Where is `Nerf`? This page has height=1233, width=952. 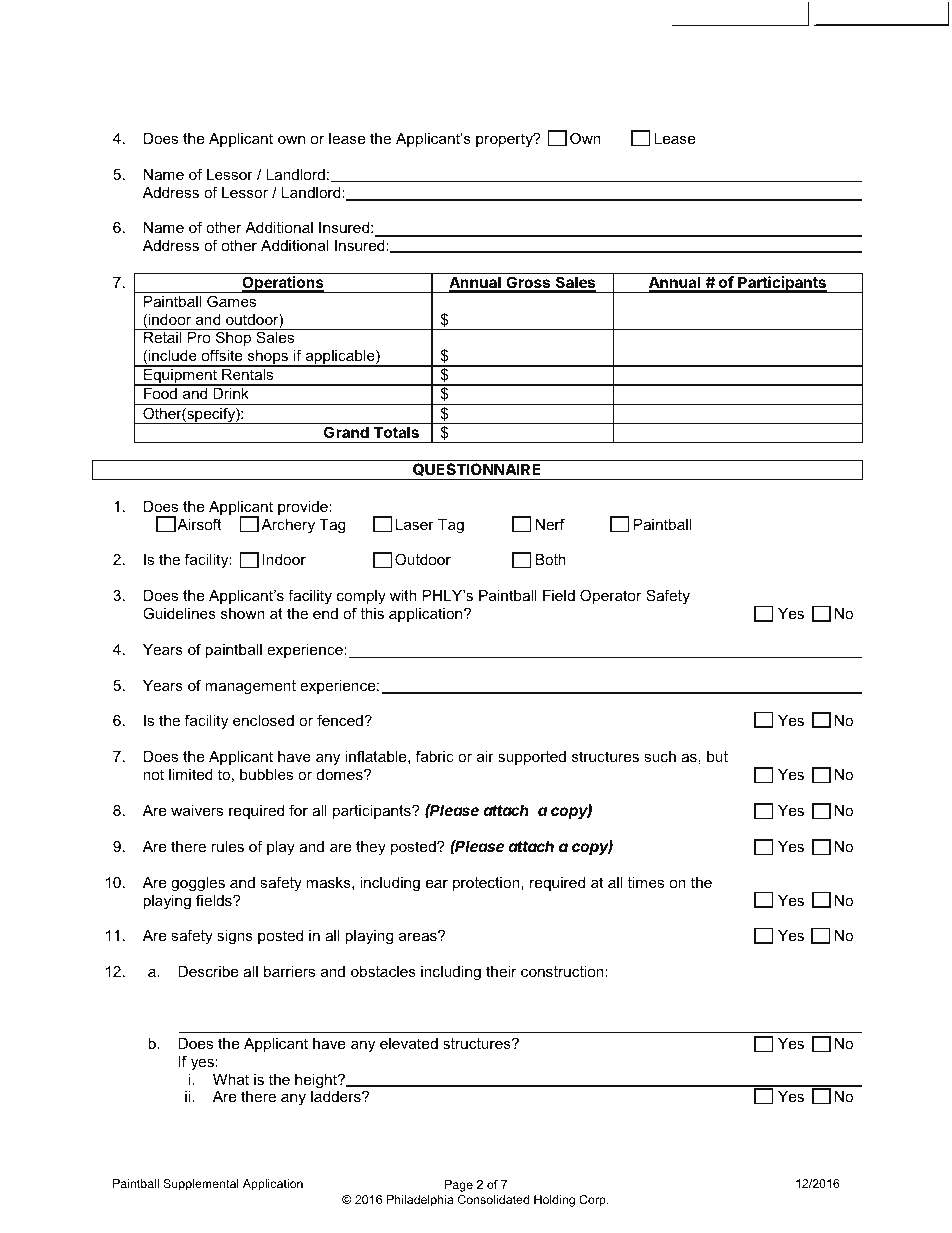 Nerf is located at coordinates (550, 524).
